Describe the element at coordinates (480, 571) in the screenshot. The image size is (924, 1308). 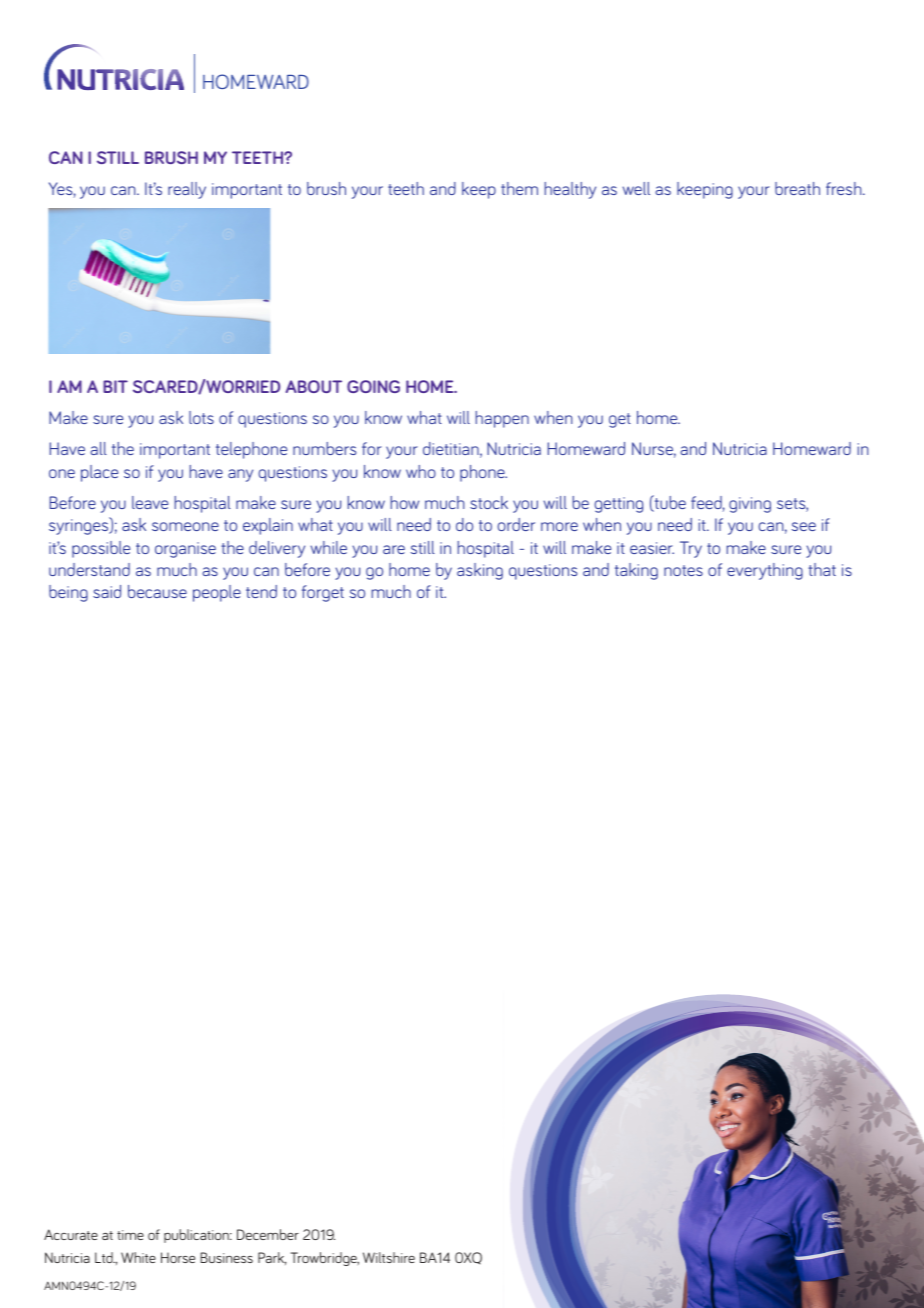
I see `asking` at that location.
